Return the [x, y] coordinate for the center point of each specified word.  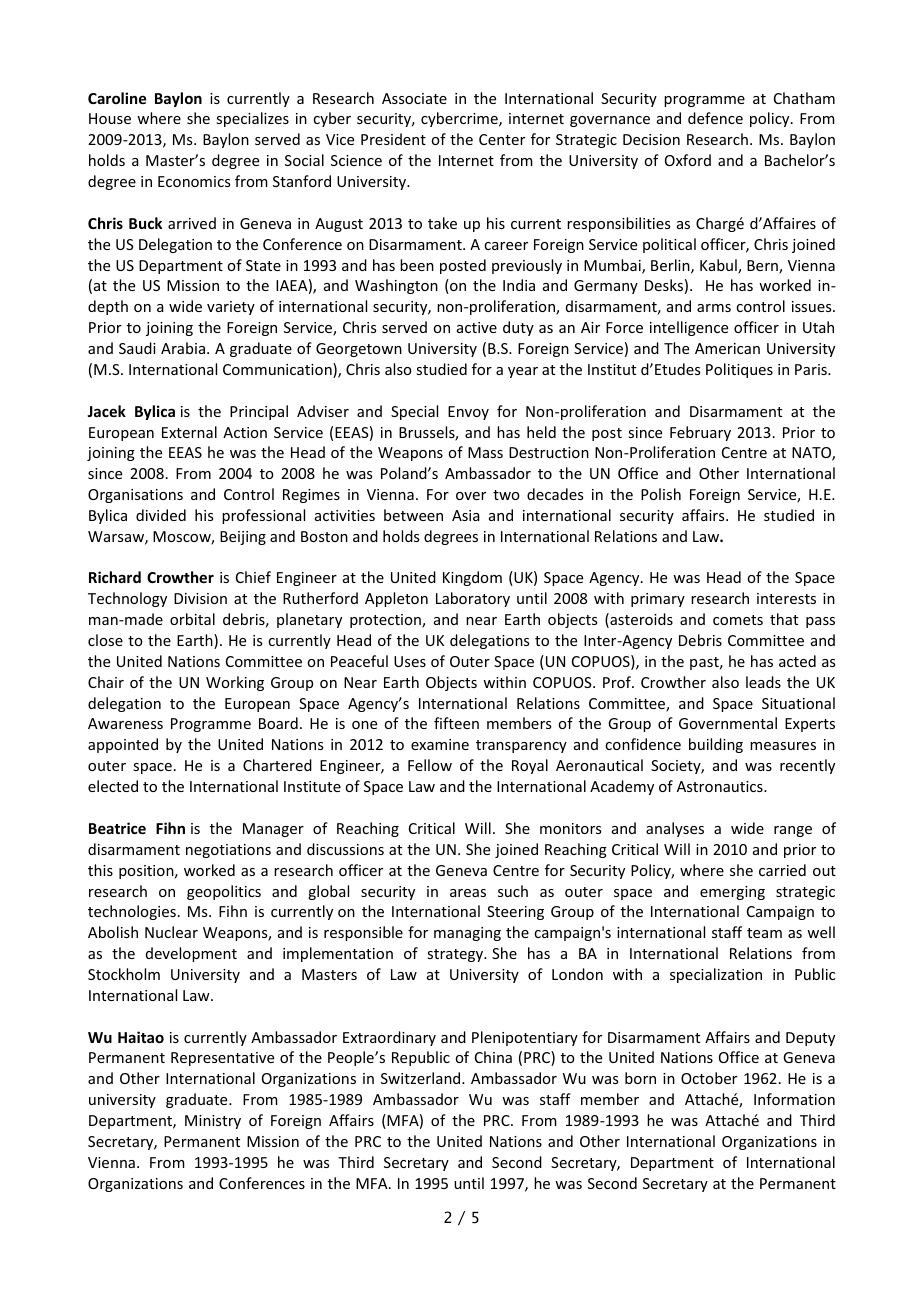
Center [502, 139]
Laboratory [473, 599]
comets [738, 620]
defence [715, 118]
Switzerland [422, 1078]
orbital [192, 619]
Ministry [213, 1122]
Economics [194, 181]
